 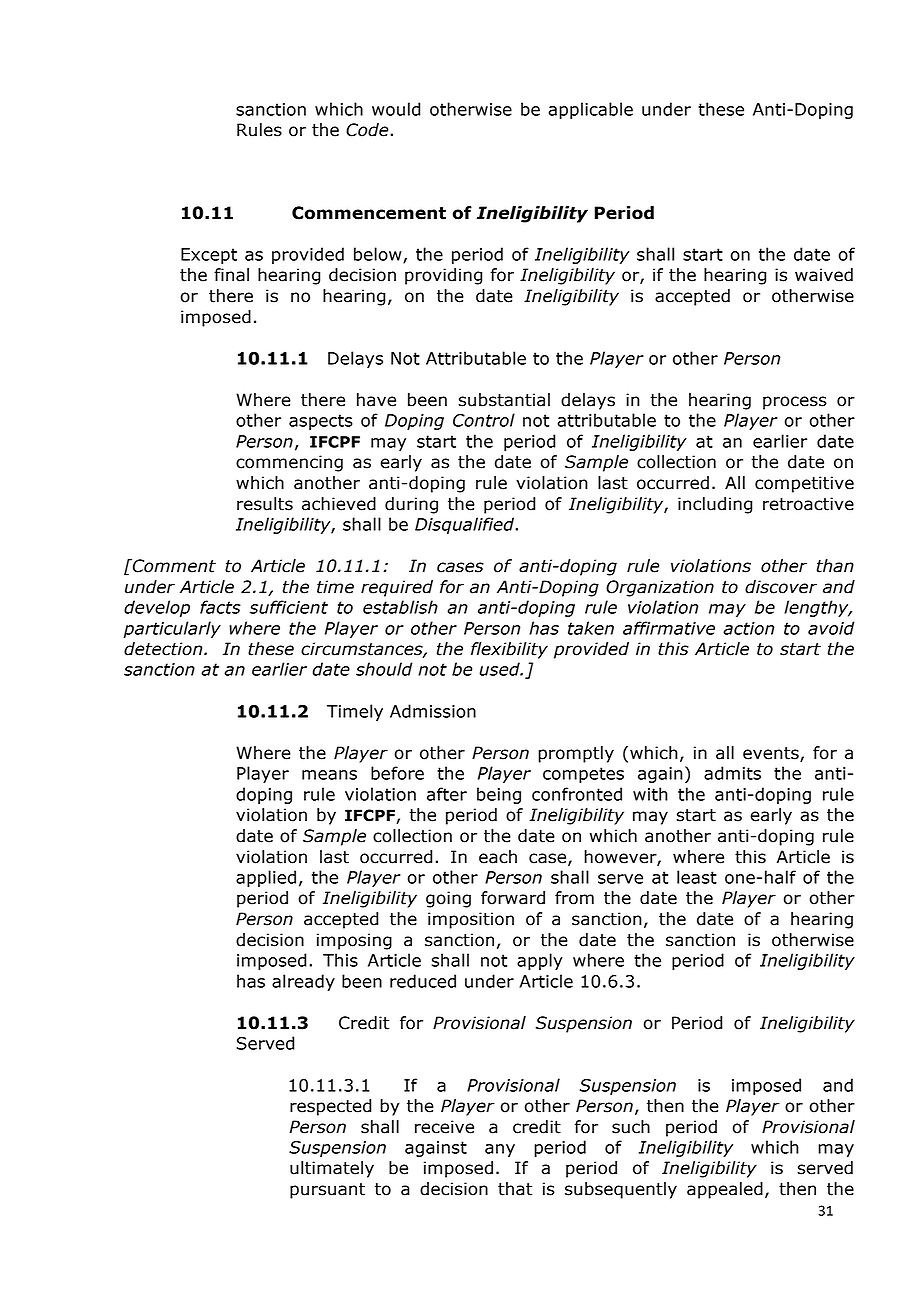 What do you see at coordinates (509, 650) in the screenshot?
I see `flexibility` at bounding box center [509, 650].
